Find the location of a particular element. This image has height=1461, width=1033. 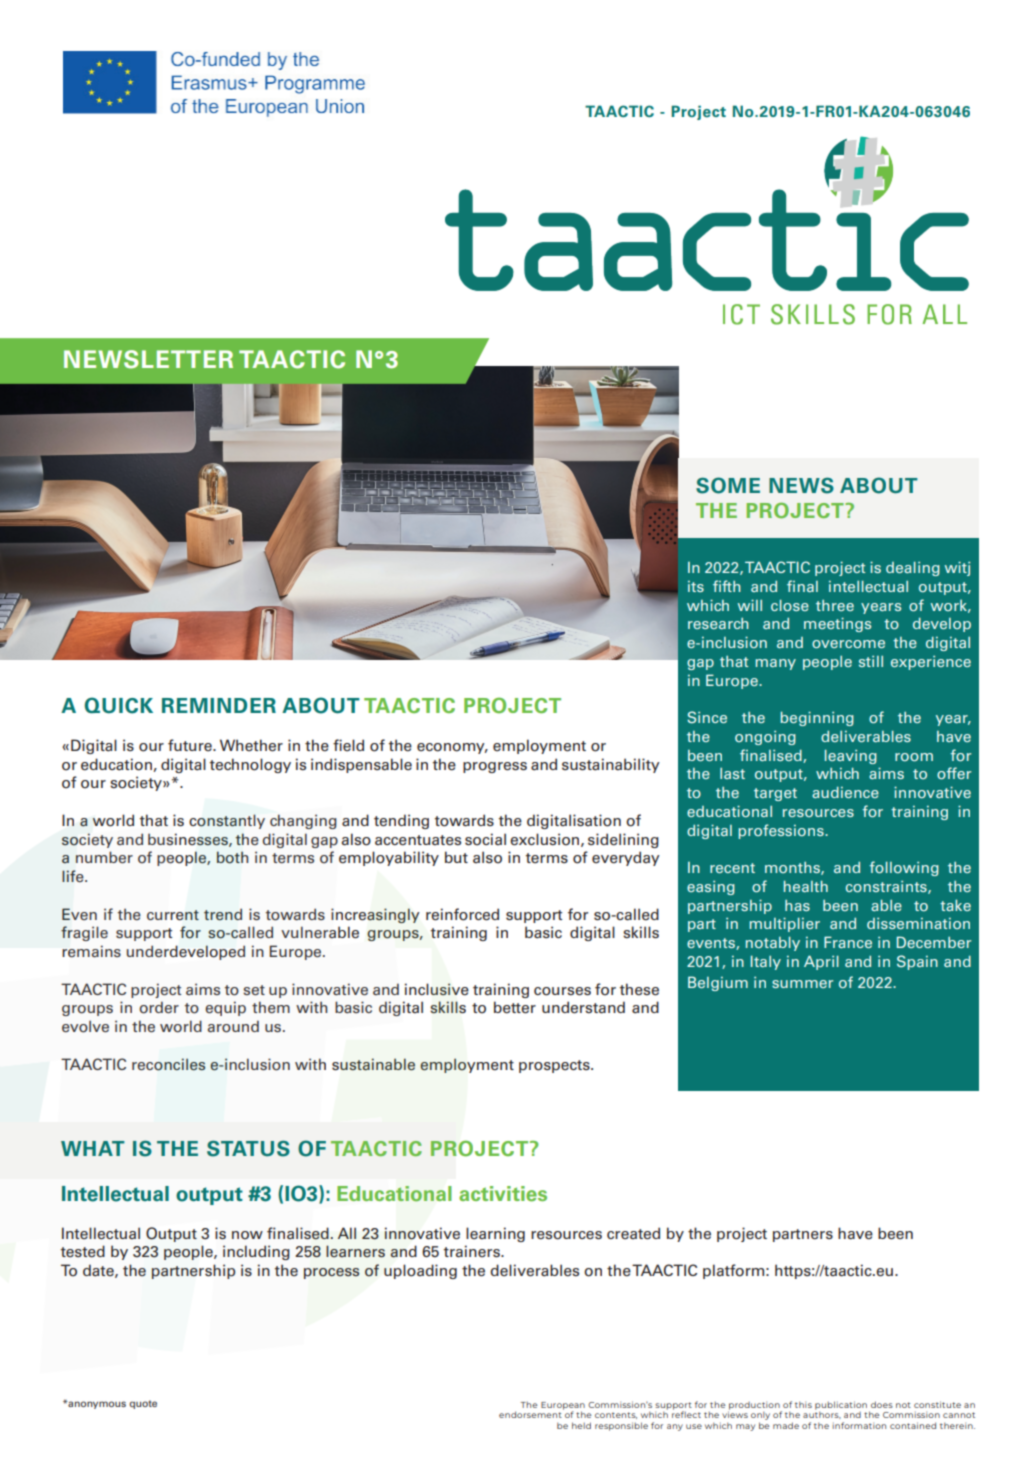

dealing is located at coordinates (913, 569).
